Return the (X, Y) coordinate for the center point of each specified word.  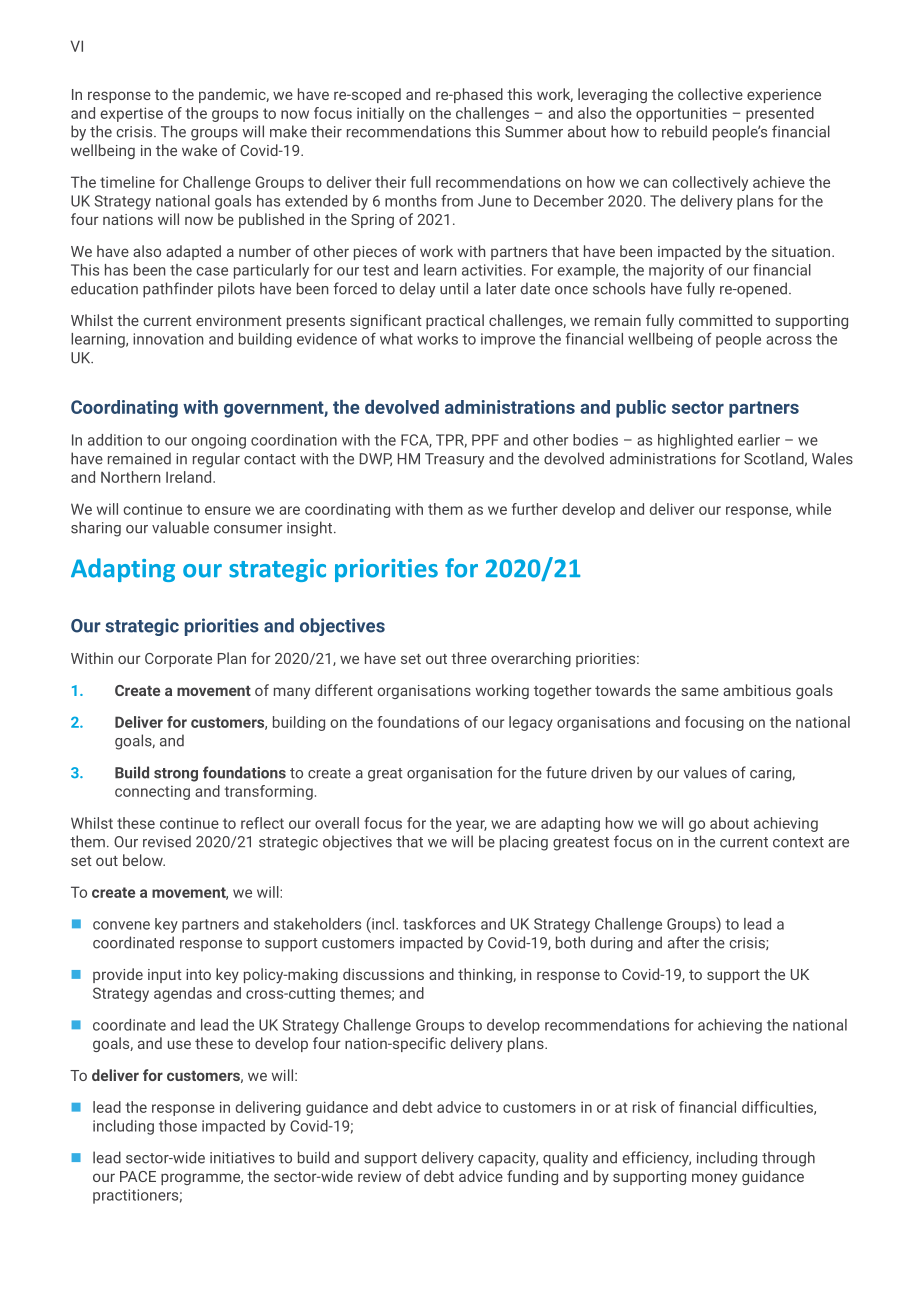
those (178, 1126)
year (471, 826)
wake (199, 150)
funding (532, 1177)
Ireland (190, 477)
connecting (152, 793)
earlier (759, 440)
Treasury (454, 460)
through (788, 1159)
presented (780, 114)
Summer (534, 132)
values (705, 772)
